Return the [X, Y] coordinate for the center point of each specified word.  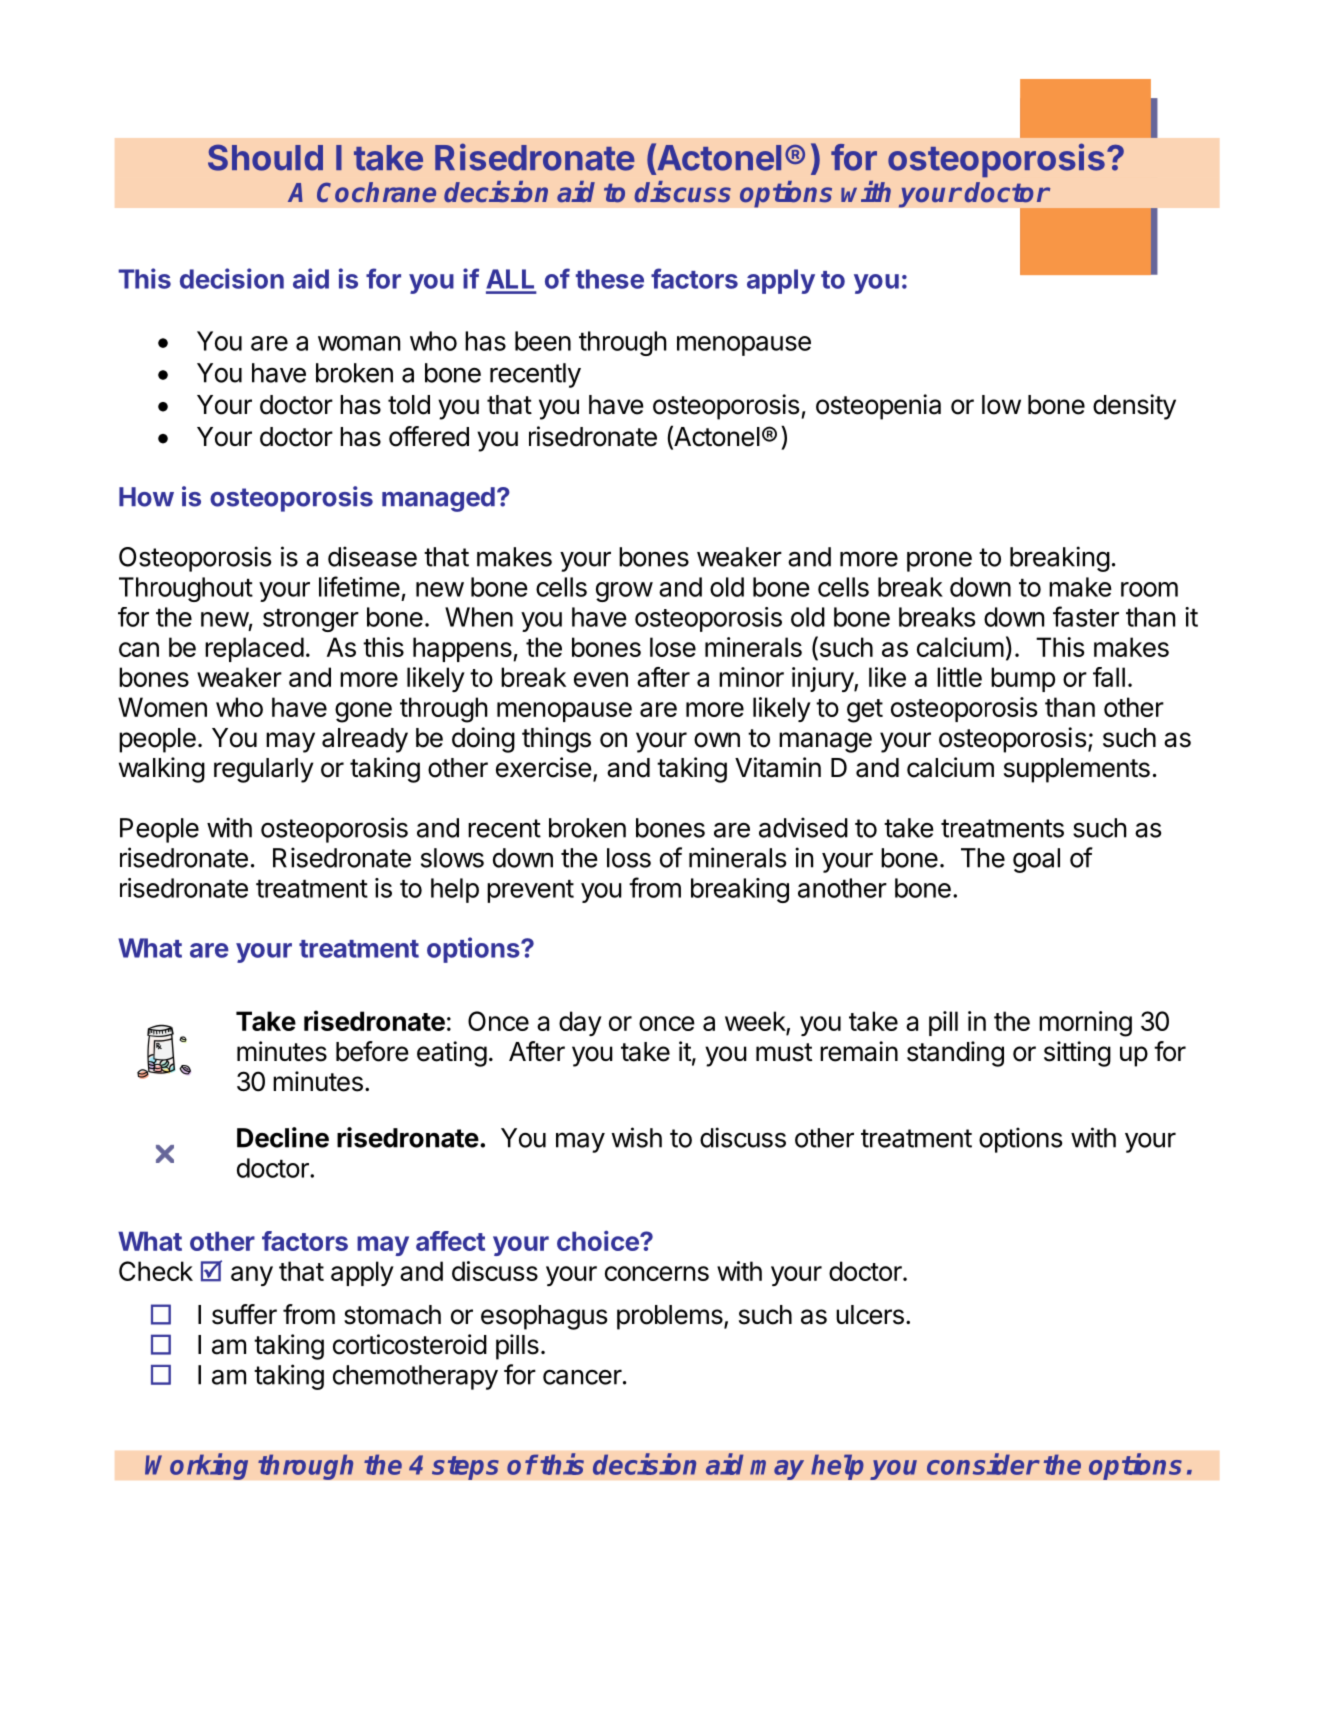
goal [1036, 860]
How [146, 497]
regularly [264, 770]
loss [629, 858]
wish [636, 1137]
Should [265, 157]
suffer [244, 1314]
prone [939, 561]
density [1134, 407]
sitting [1077, 1054]
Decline [283, 1137]
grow [624, 592]
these [610, 279]
